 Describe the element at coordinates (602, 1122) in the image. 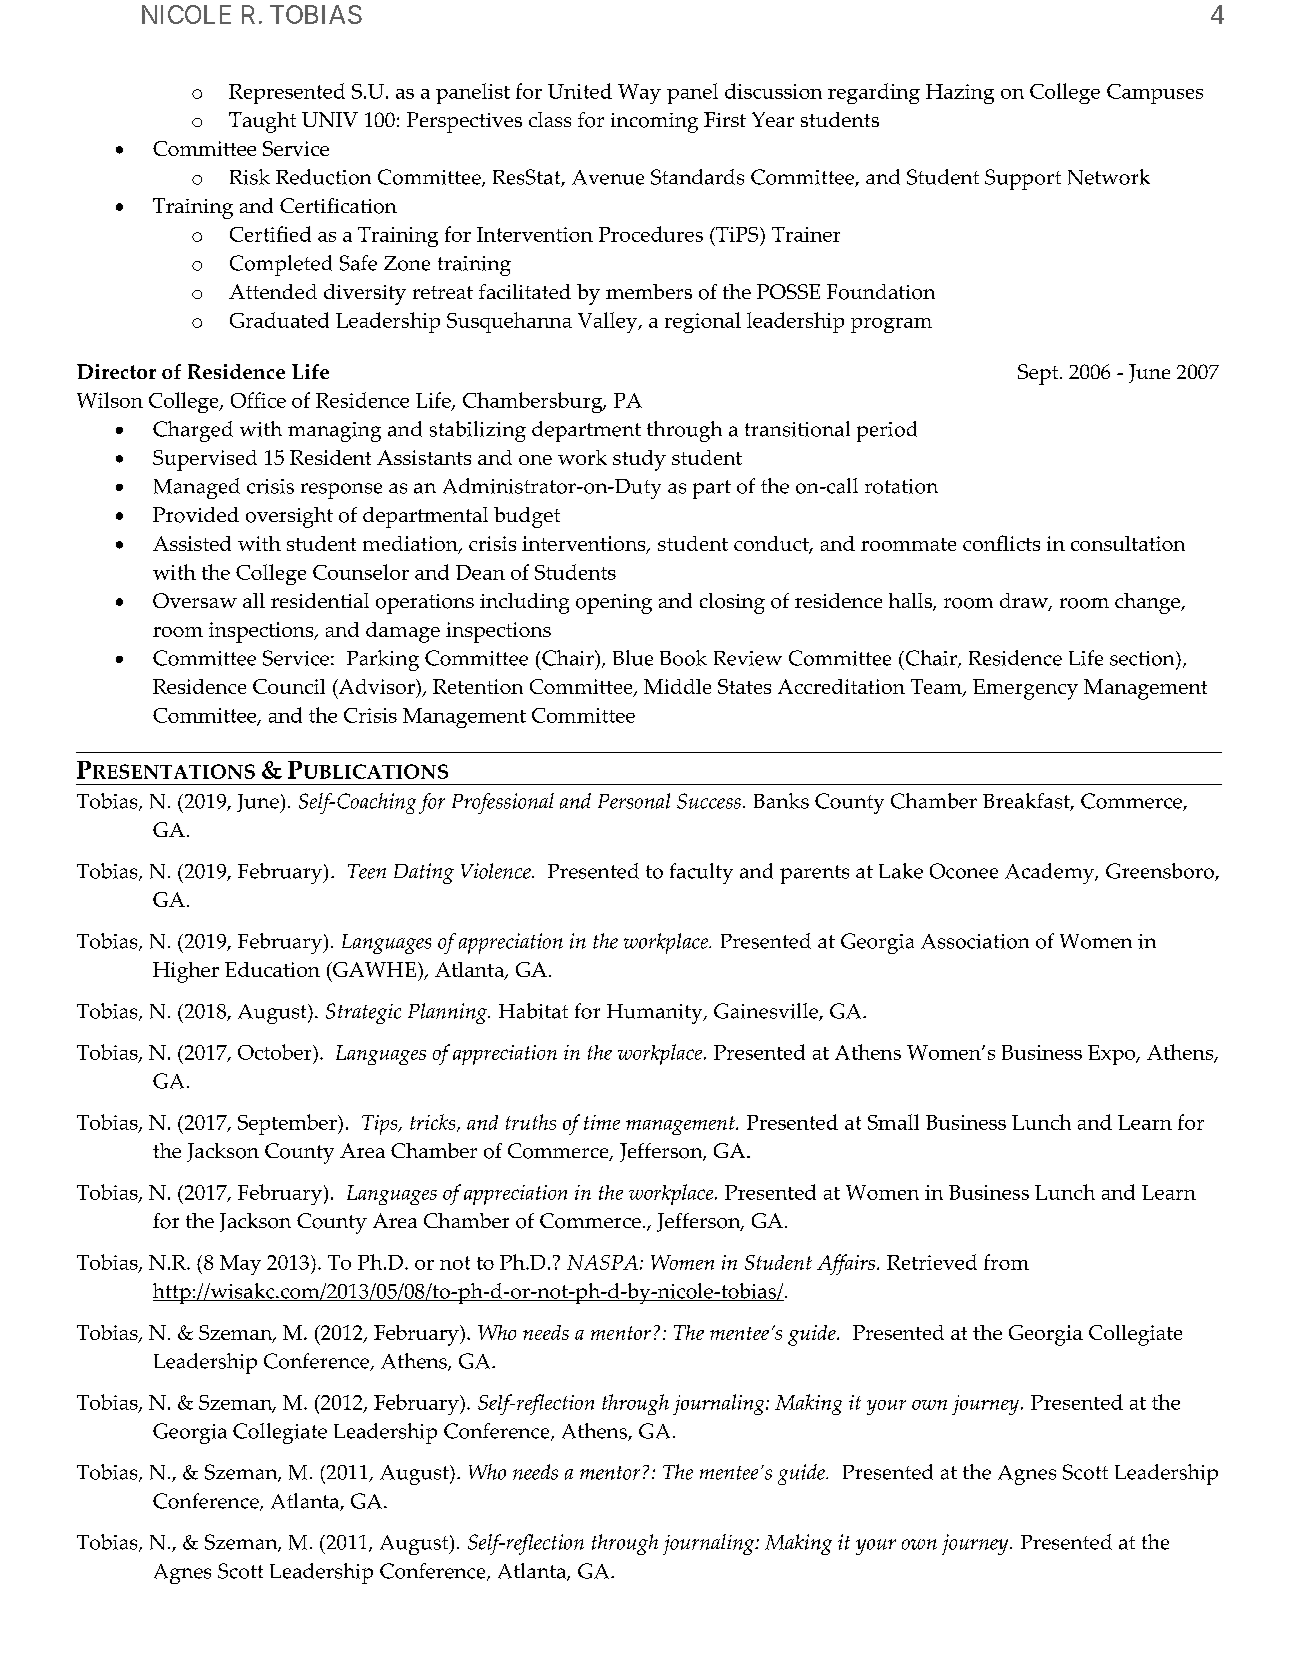

I see `time` at that location.
